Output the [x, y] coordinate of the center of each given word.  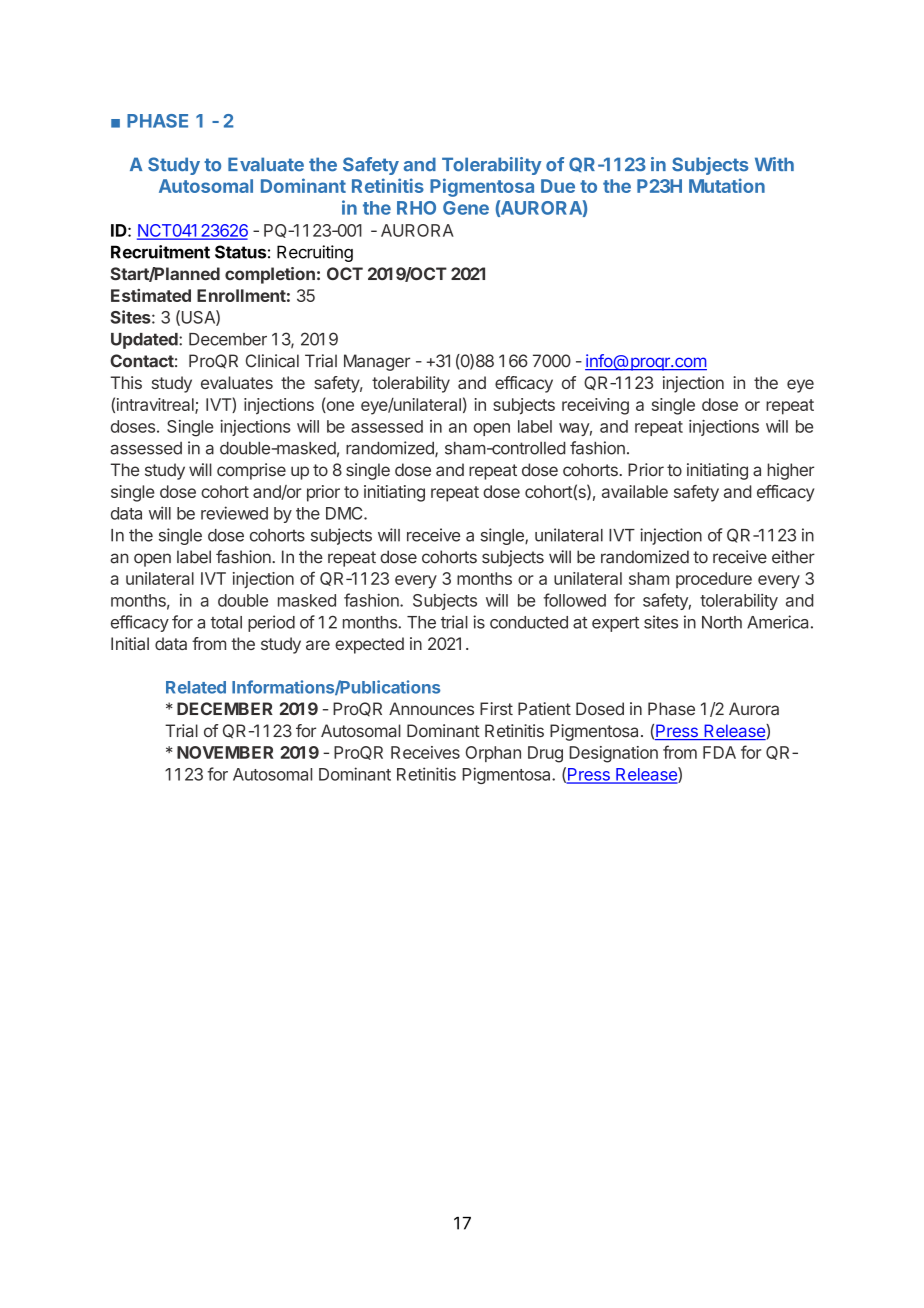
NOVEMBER [225, 752]
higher [790, 471]
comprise [251, 471]
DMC [345, 513]
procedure [714, 580]
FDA [719, 752]
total [226, 622]
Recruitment [160, 252]
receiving [595, 406]
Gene [466, 208]
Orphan [493, 754]
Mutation [727, 185]
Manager [377, 362]
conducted [529, 622]
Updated [145, 341]
